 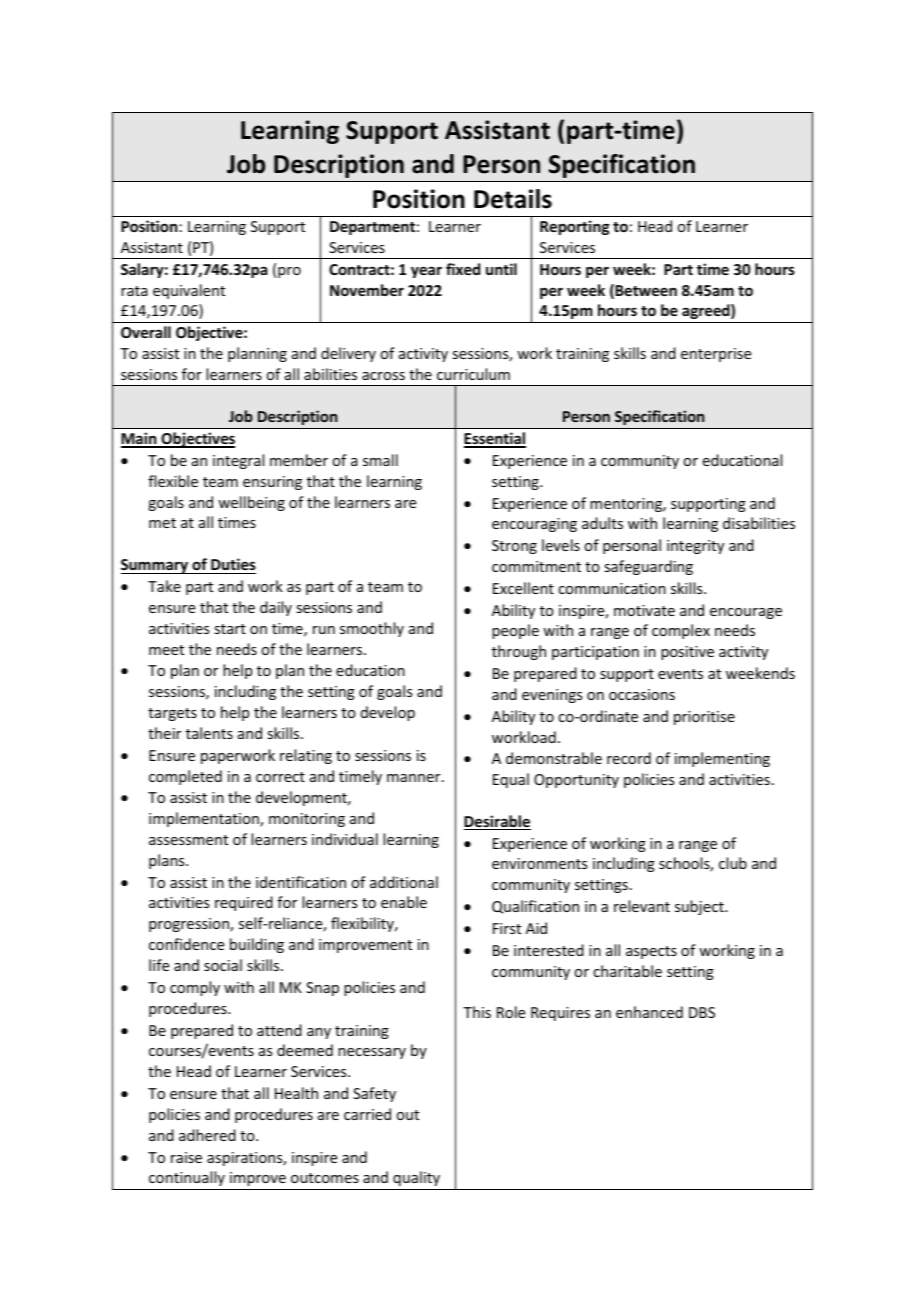 What do you see at coordinates (189, 291) in the screenshot?
I see `equivalent` at bounding box center [189, 291].
